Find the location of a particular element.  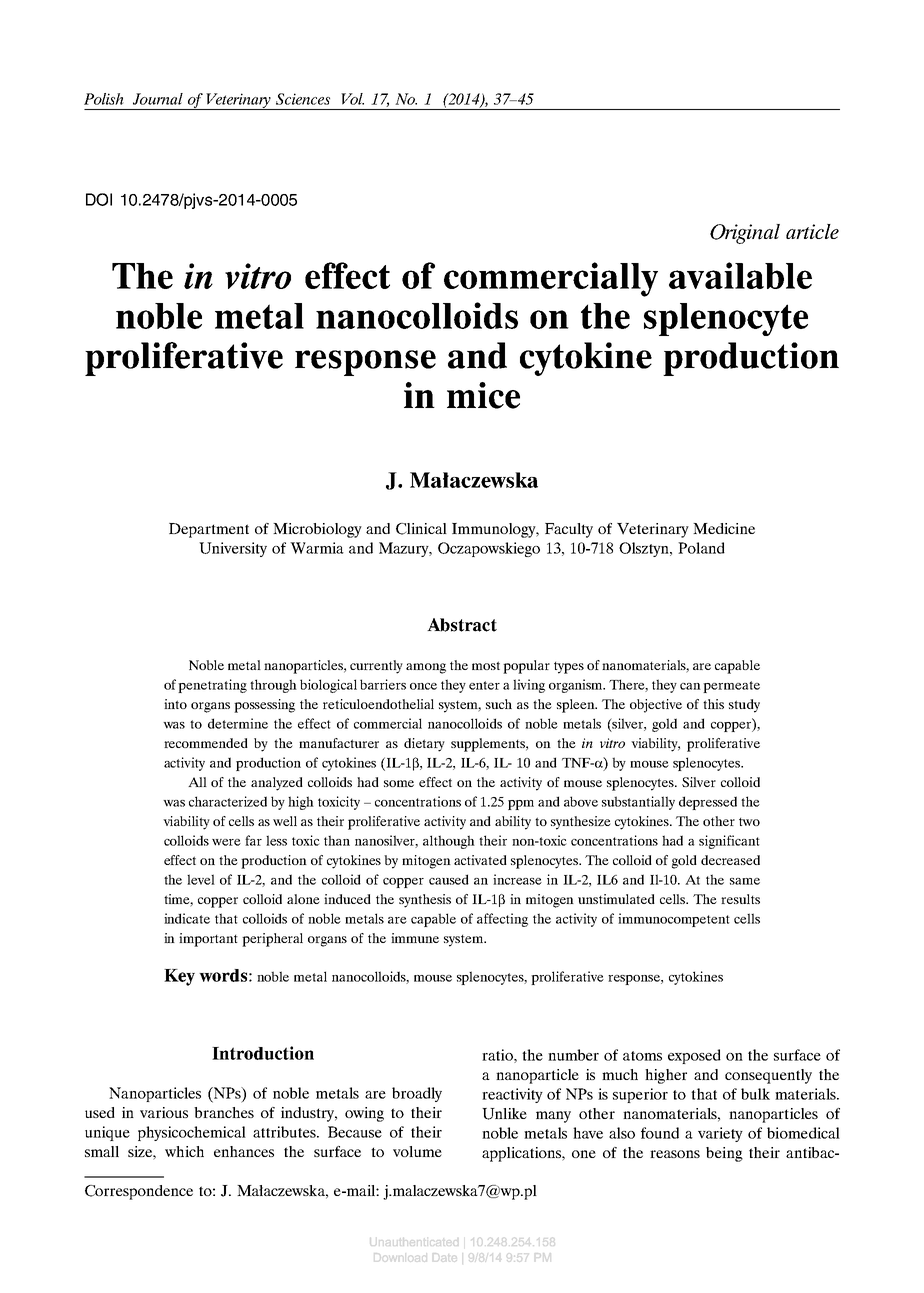

depressed is located at coordinates (708, 803).
